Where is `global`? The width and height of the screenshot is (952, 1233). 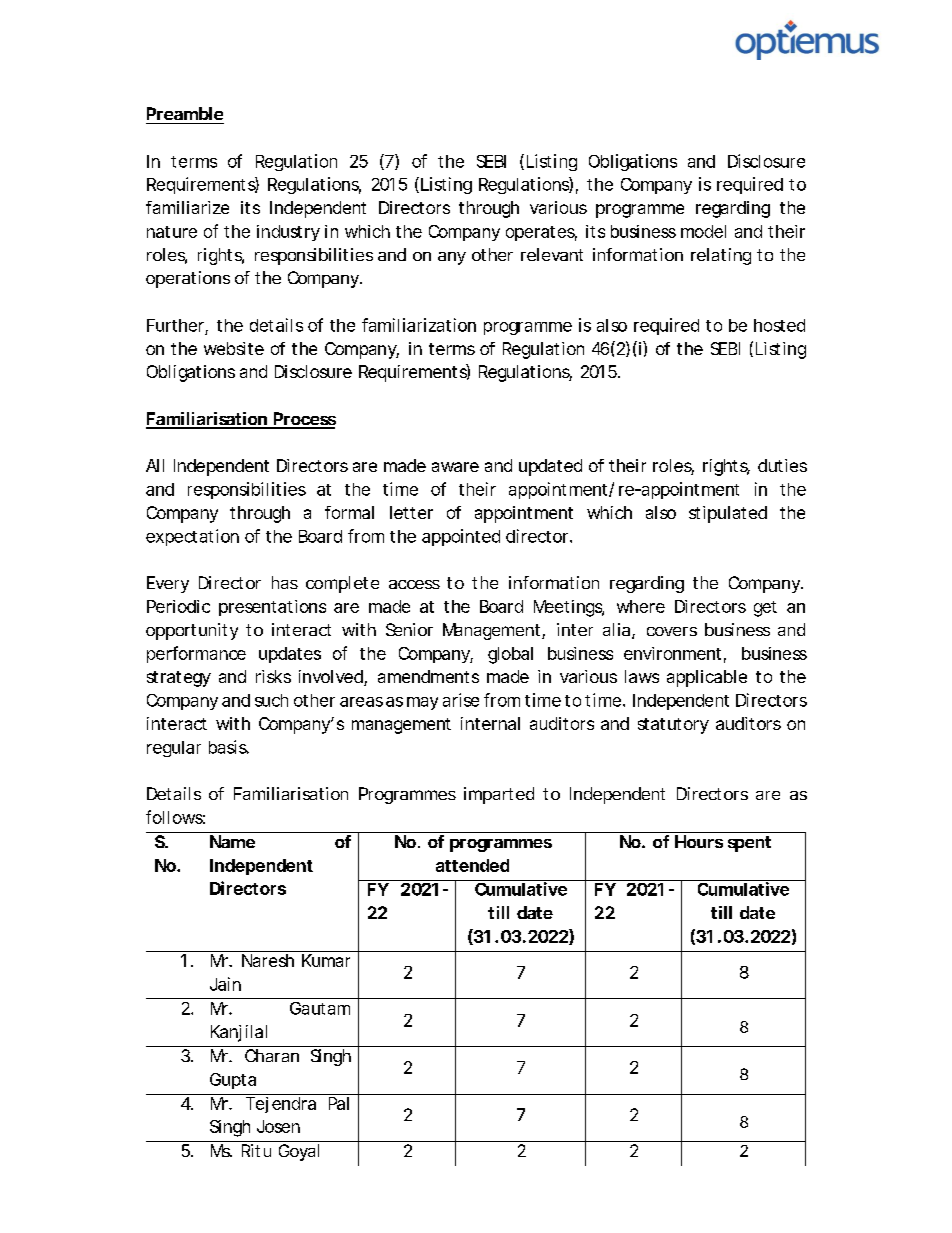 global is located at coordinates (510, 655).
